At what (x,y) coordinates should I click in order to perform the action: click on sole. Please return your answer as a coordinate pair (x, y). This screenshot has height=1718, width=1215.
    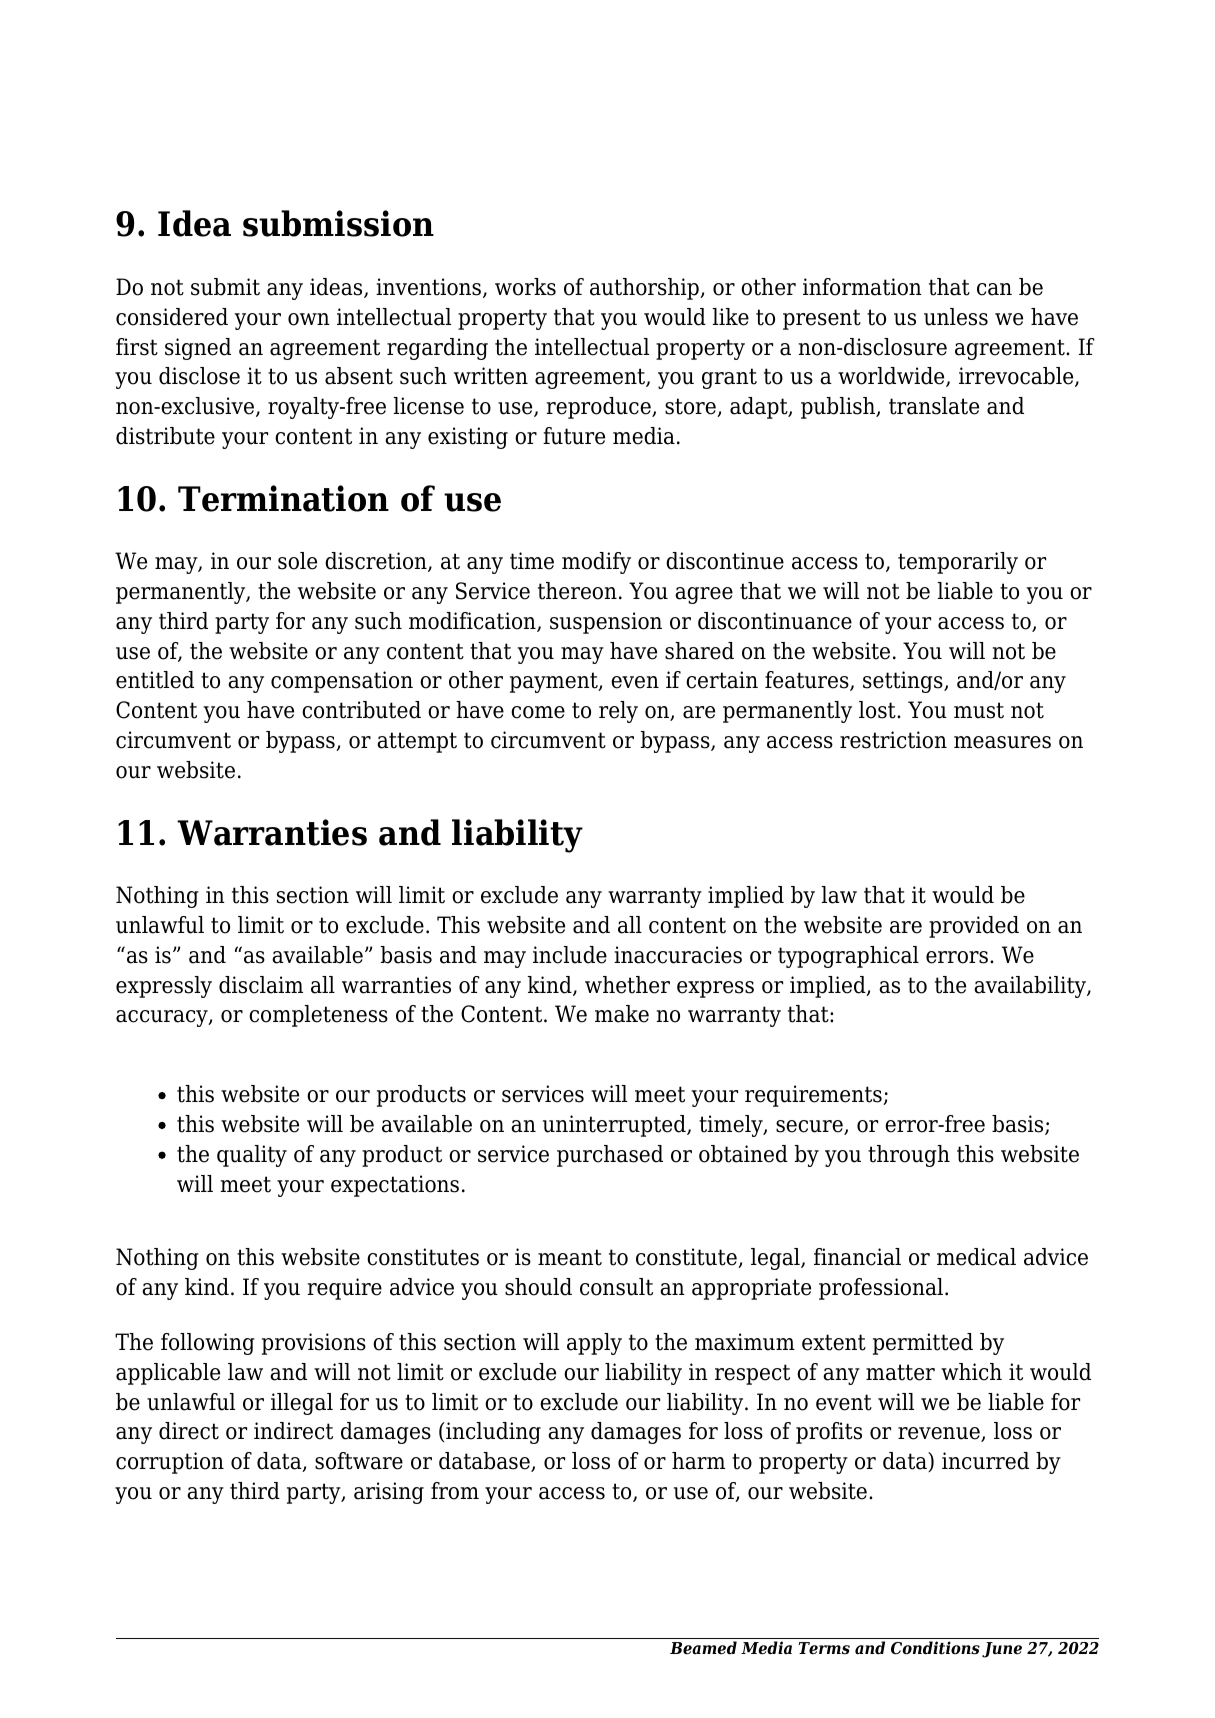
    Looking at the image, I should click on (297, 561).
